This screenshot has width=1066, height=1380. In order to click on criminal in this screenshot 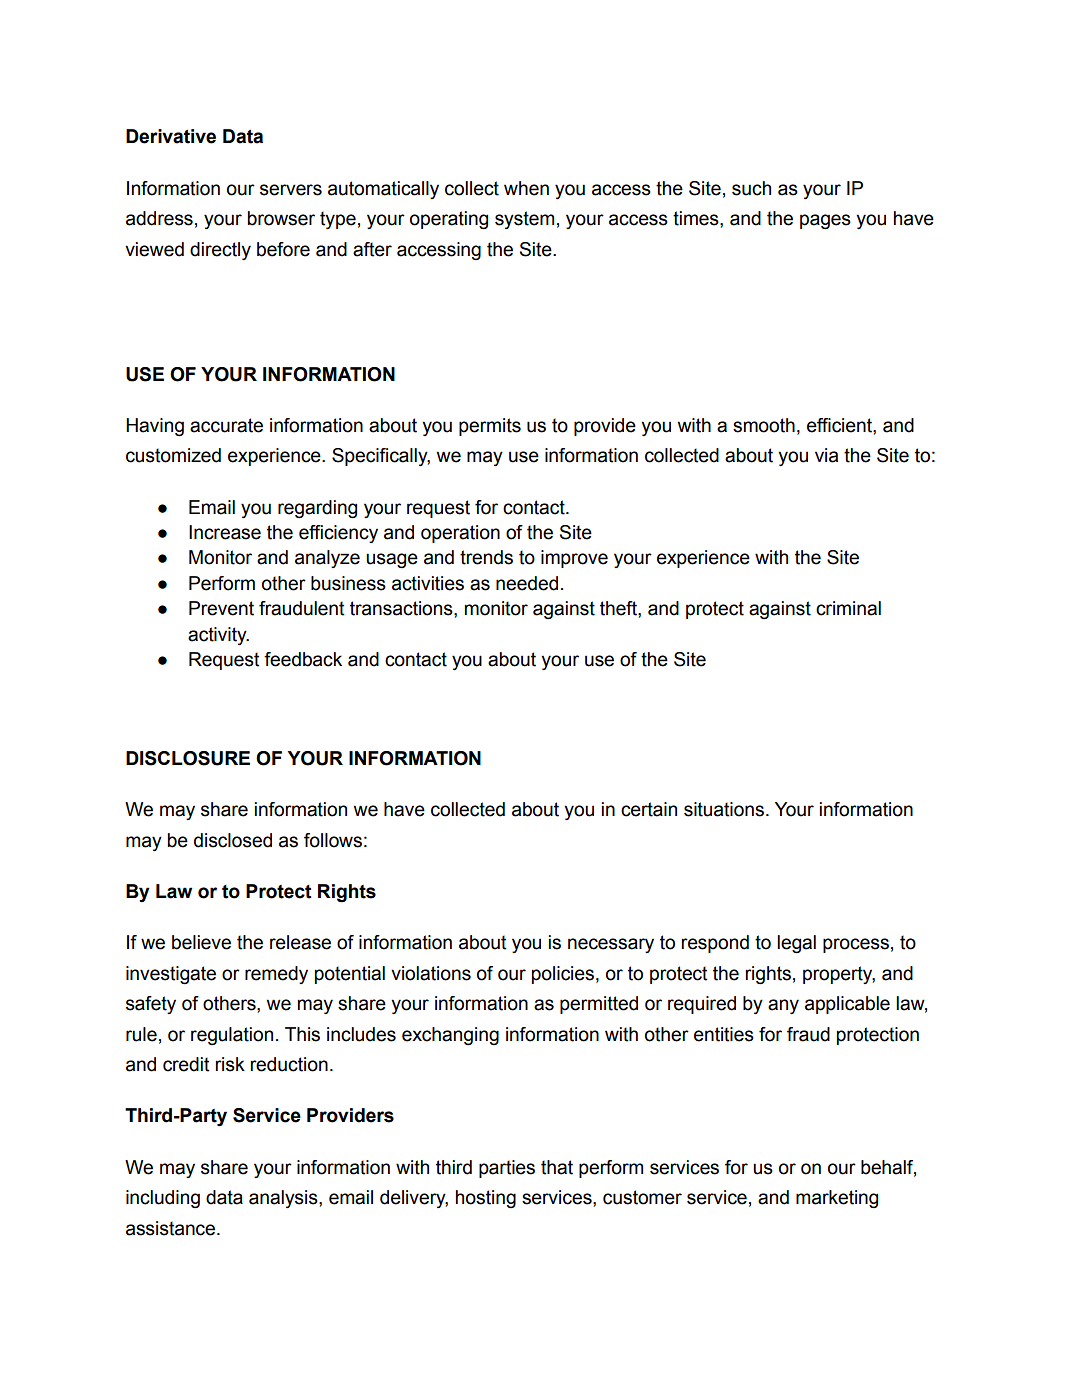, I will do `click(848, 608)`.
